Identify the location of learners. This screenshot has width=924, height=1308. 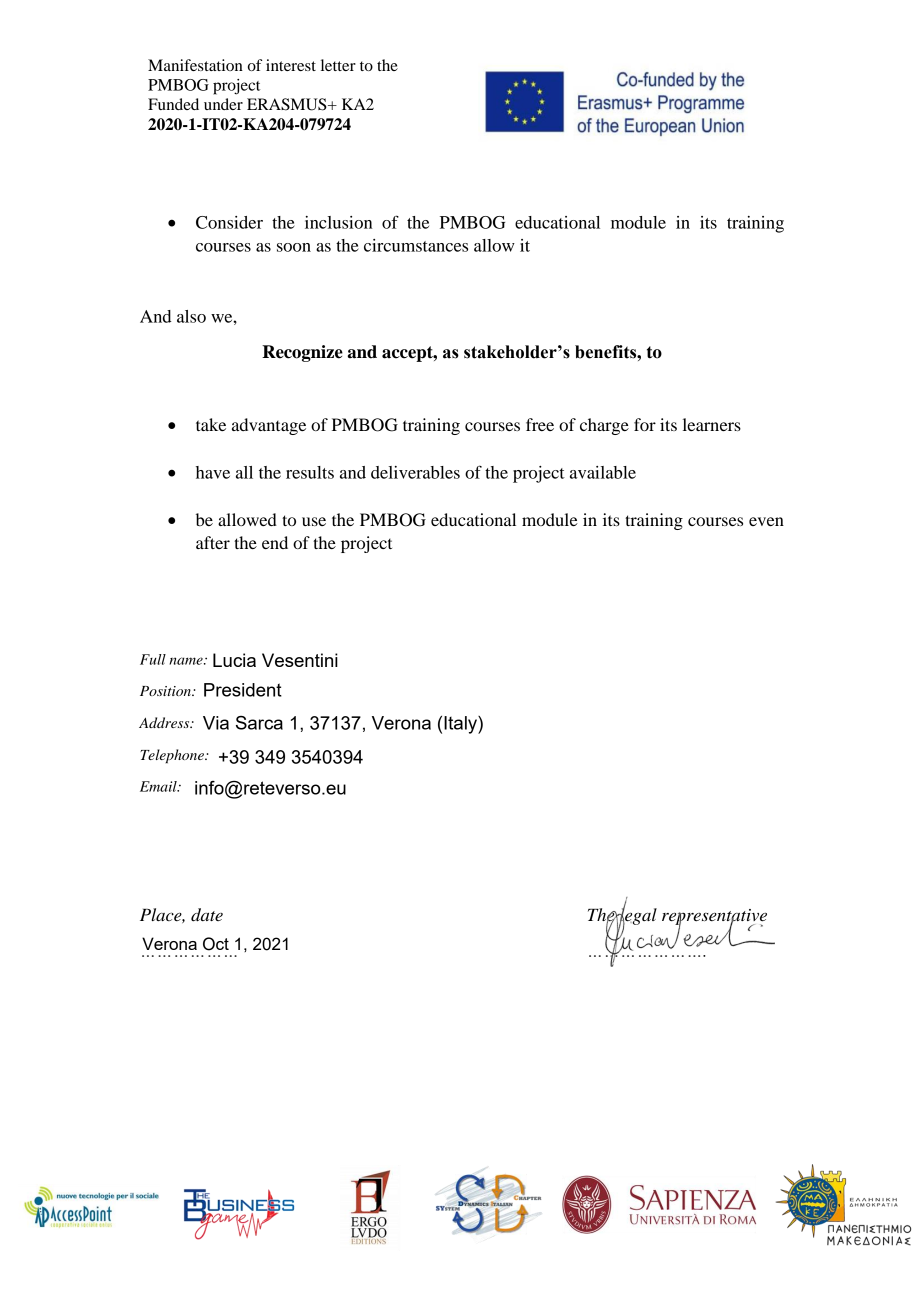
(712, 424).
